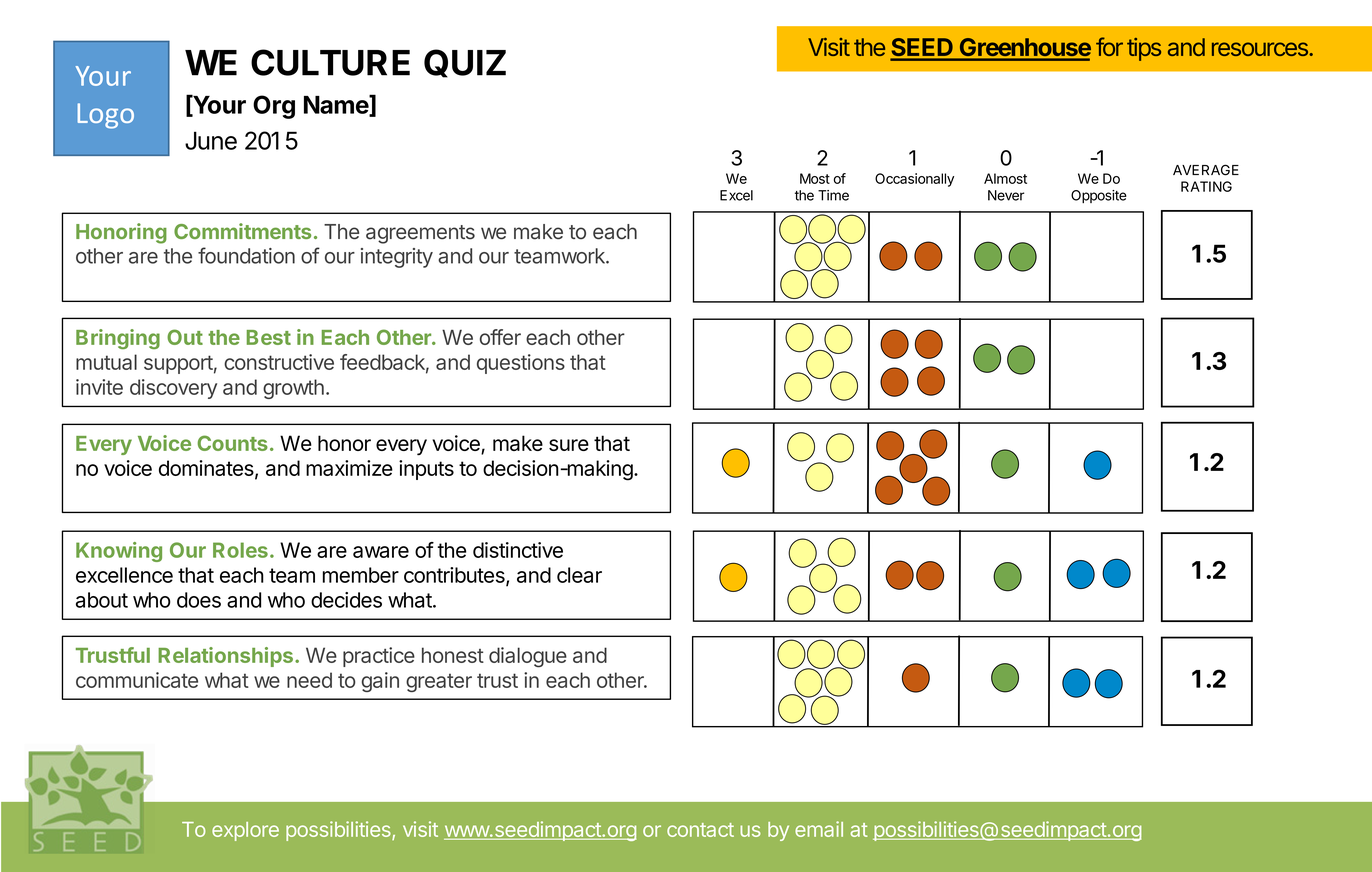 Image resolution: width=1372 pixels, height=872 pixels. I want to click on Opposite, so click(1099, 196).
